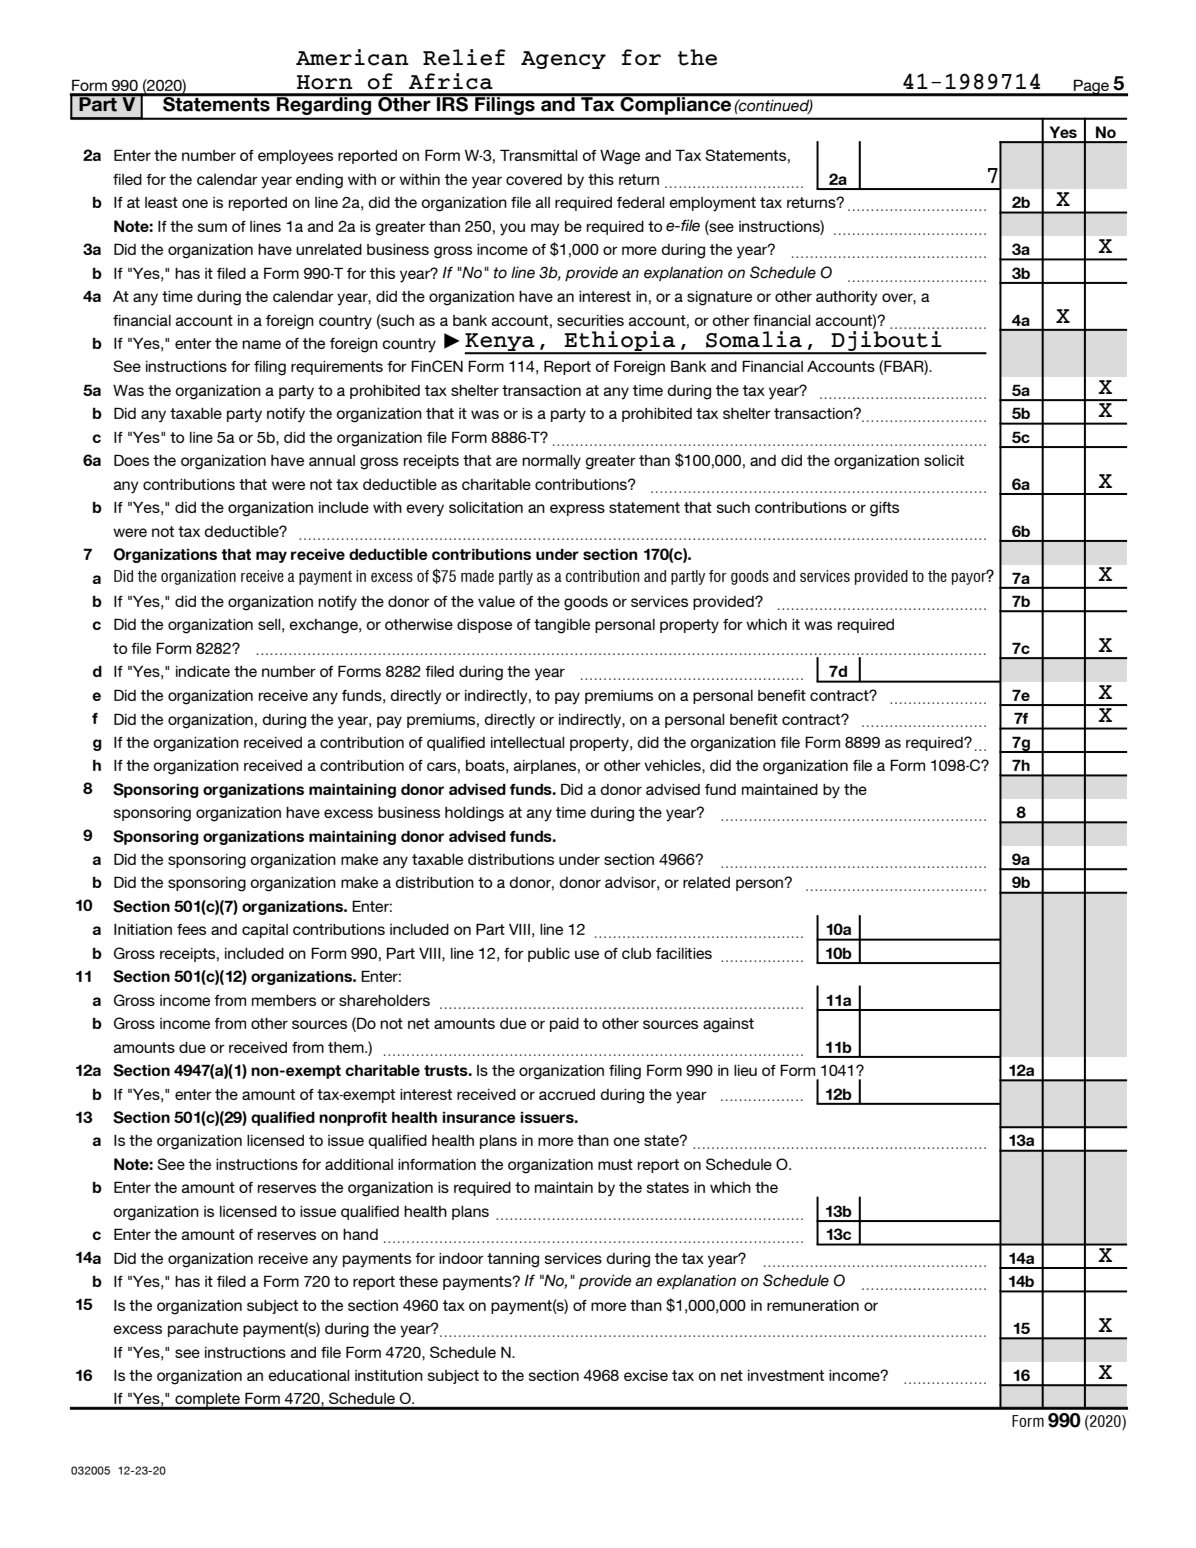 The height and width of the screenshot is (1548, 1196). Describe the element at coordinates (513, 1260) in the screenshot. I see `tanning` at that location.
